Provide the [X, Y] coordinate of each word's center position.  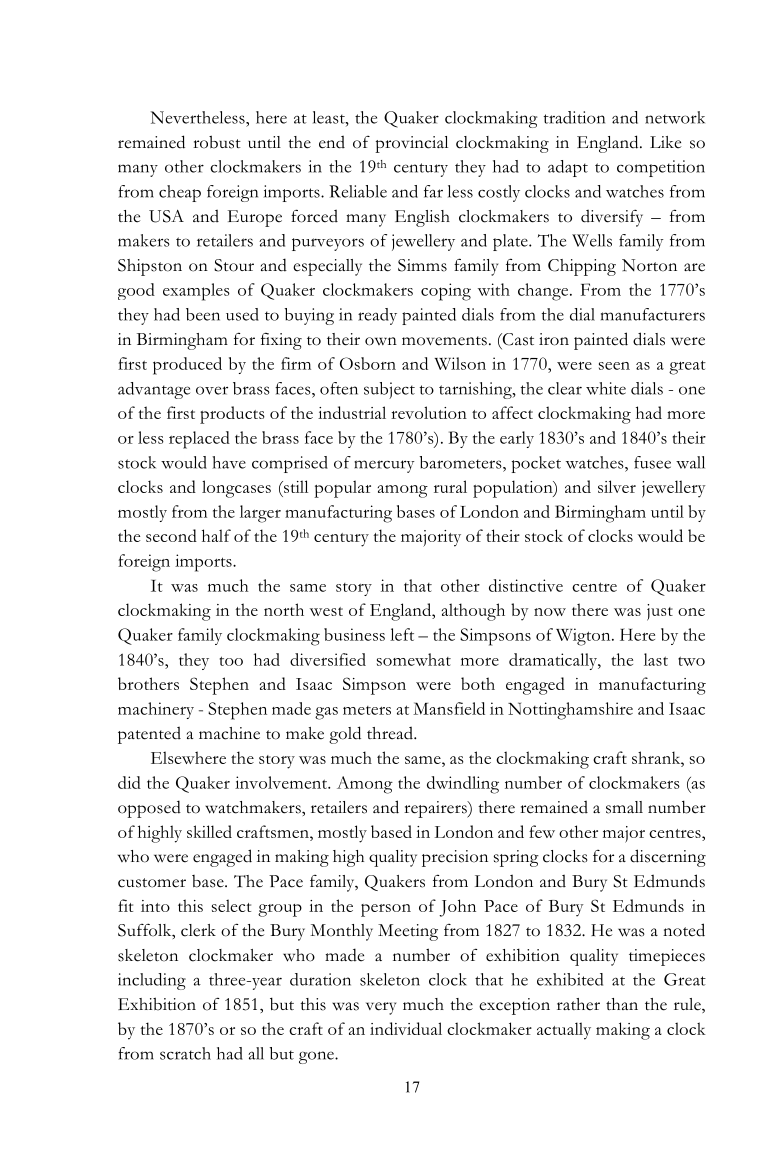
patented [149, 735]
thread [391, 733]
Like [665, 142]
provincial [411, 144]
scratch [185, 1053]
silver [617, 486]
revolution [429, 412]
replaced [199, 440]
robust [217, 142]
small [624, 807]
